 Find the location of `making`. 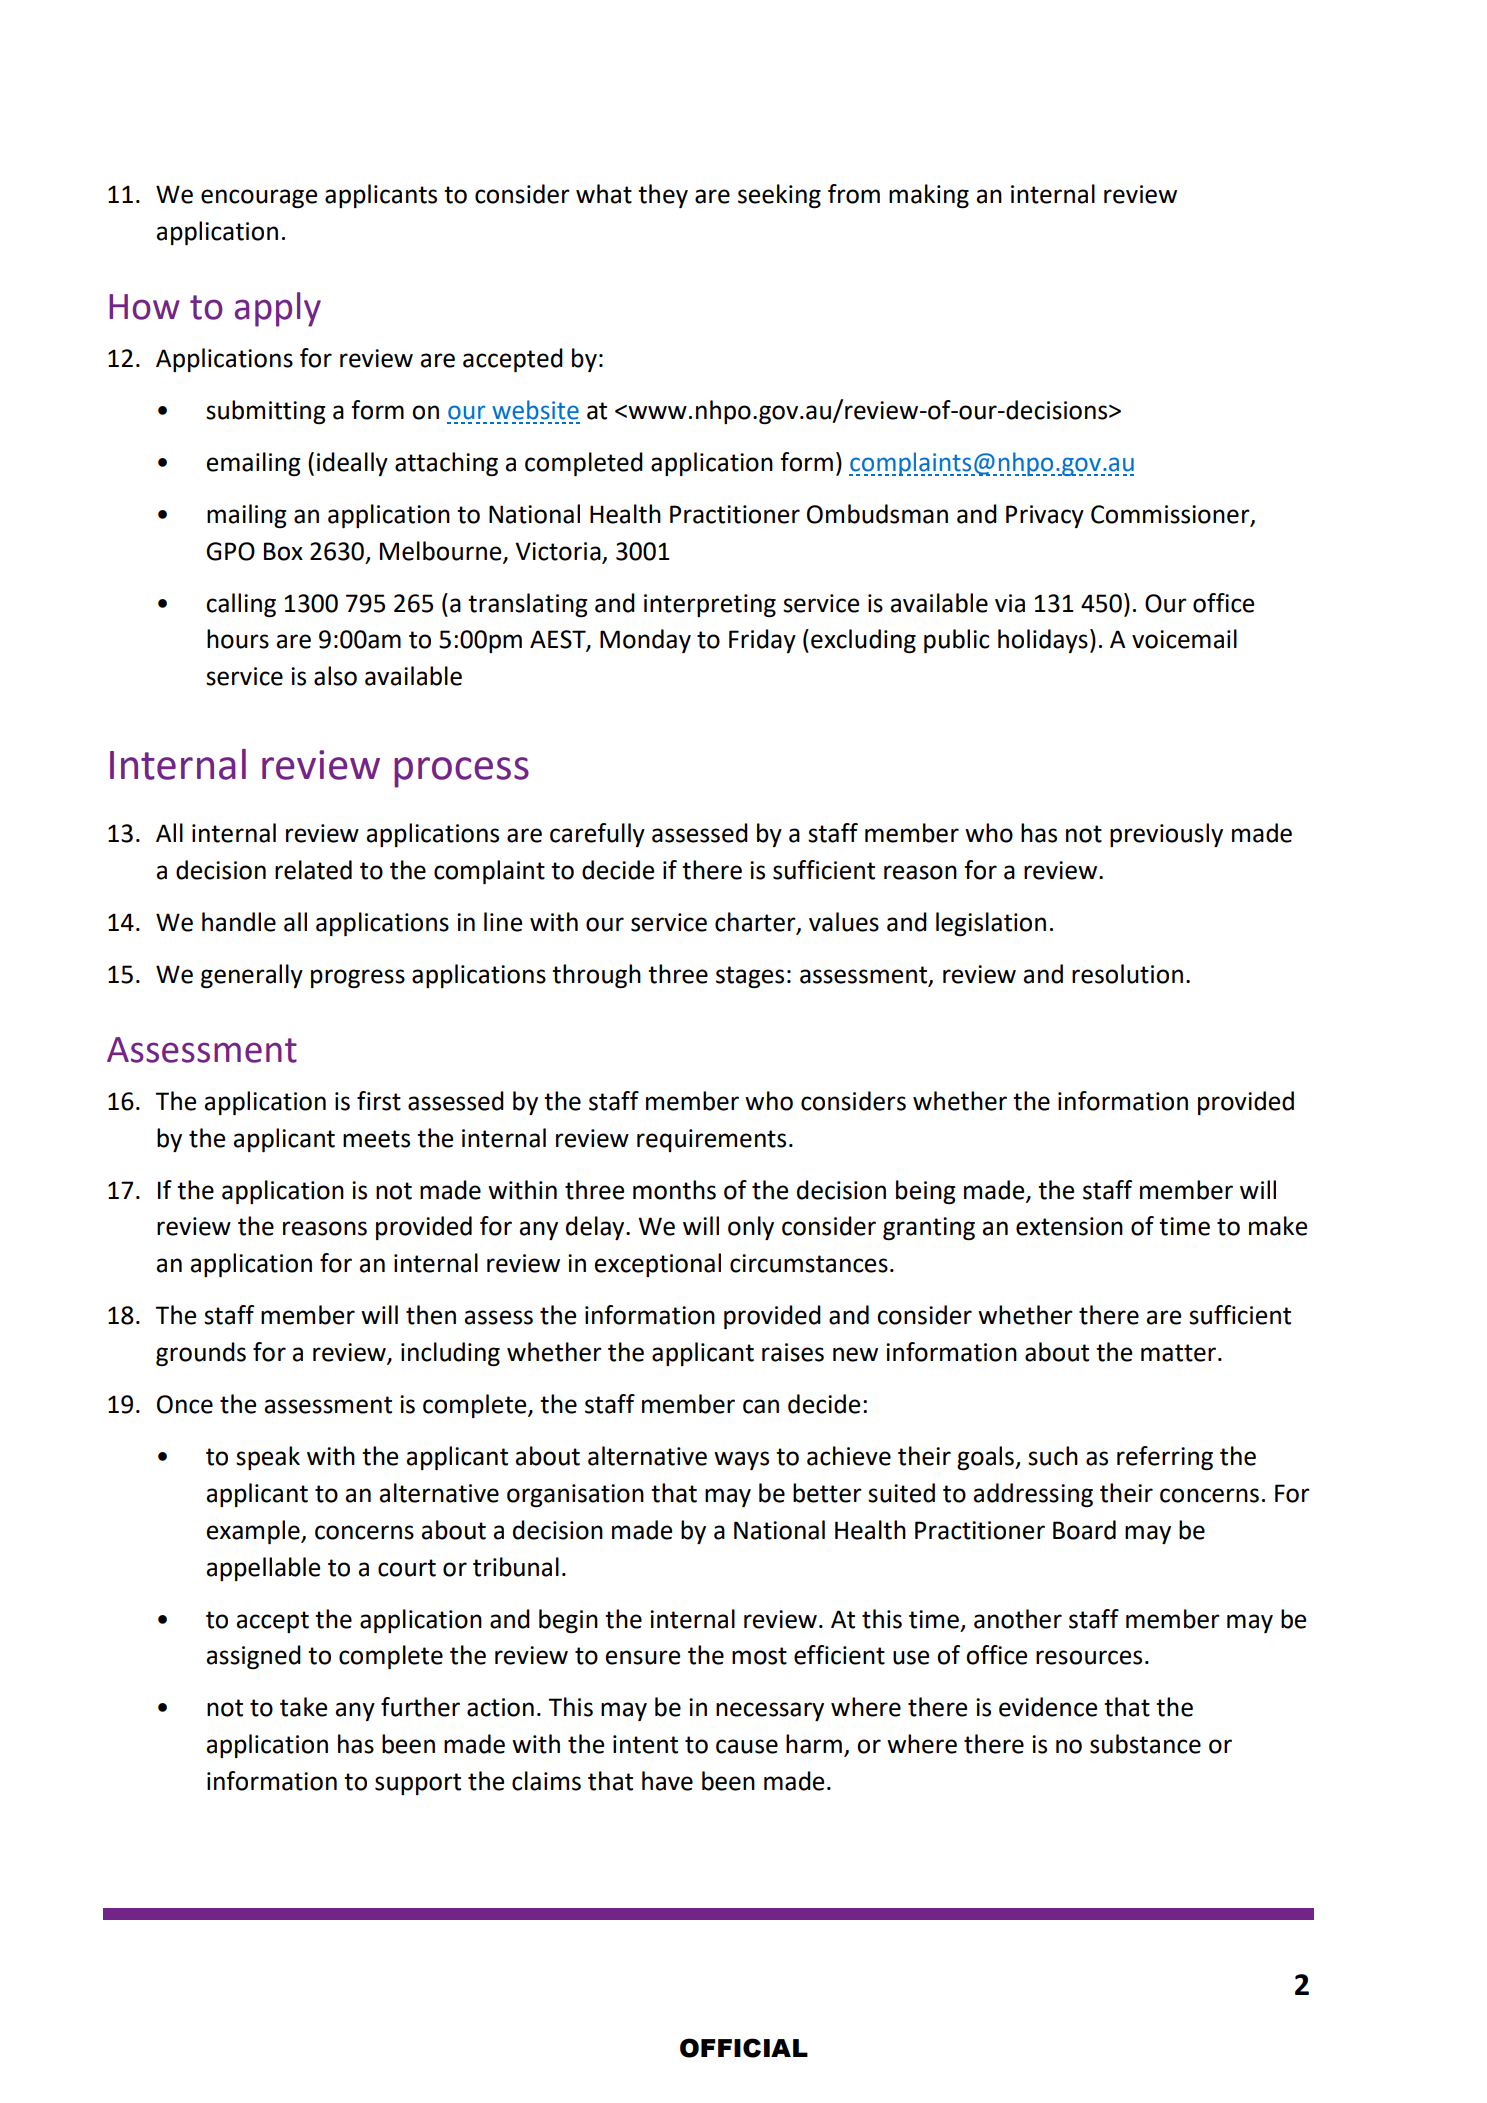

making is located at coordinates (929, 196).
